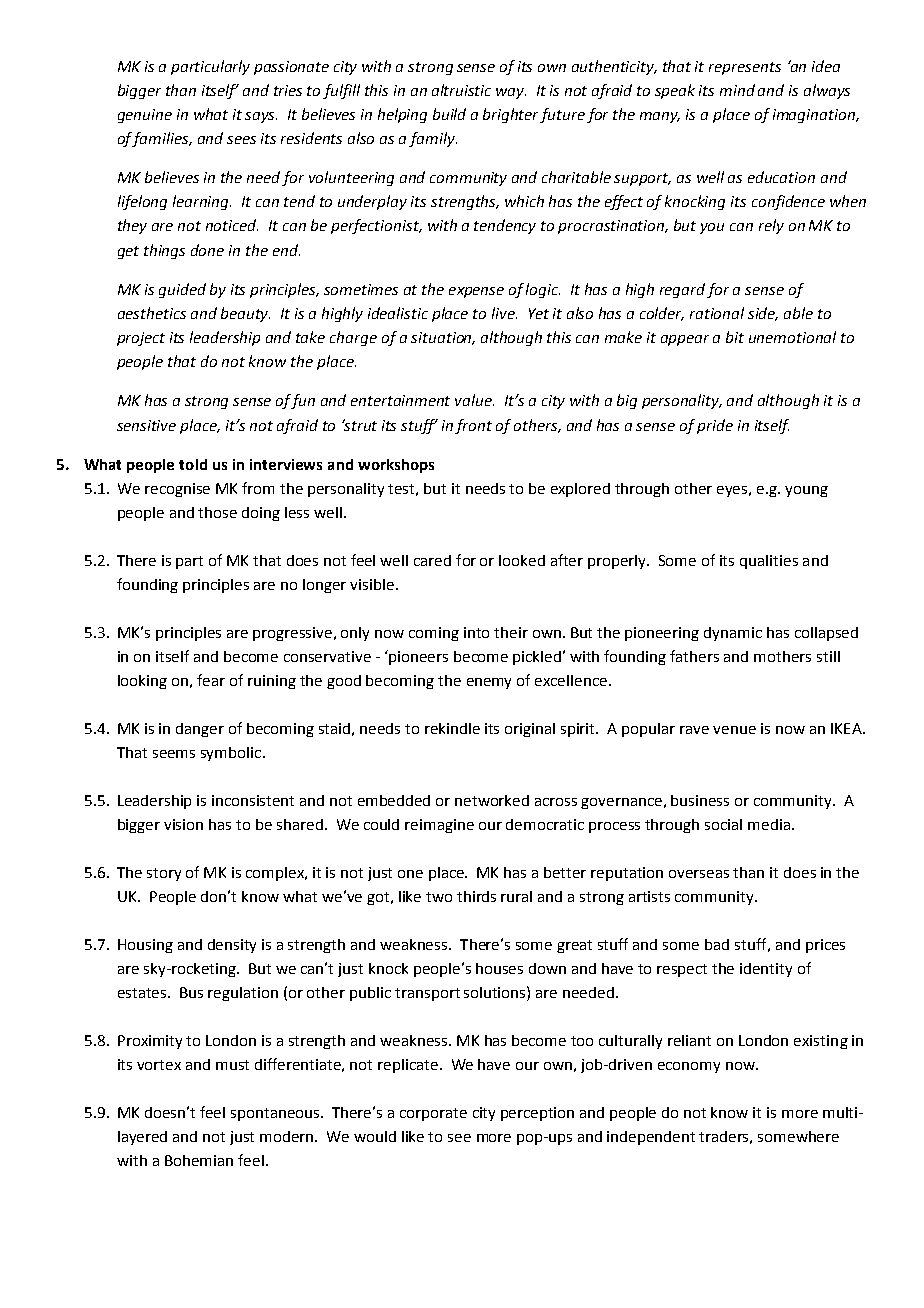  I want to click on says, so click(261, 117).
